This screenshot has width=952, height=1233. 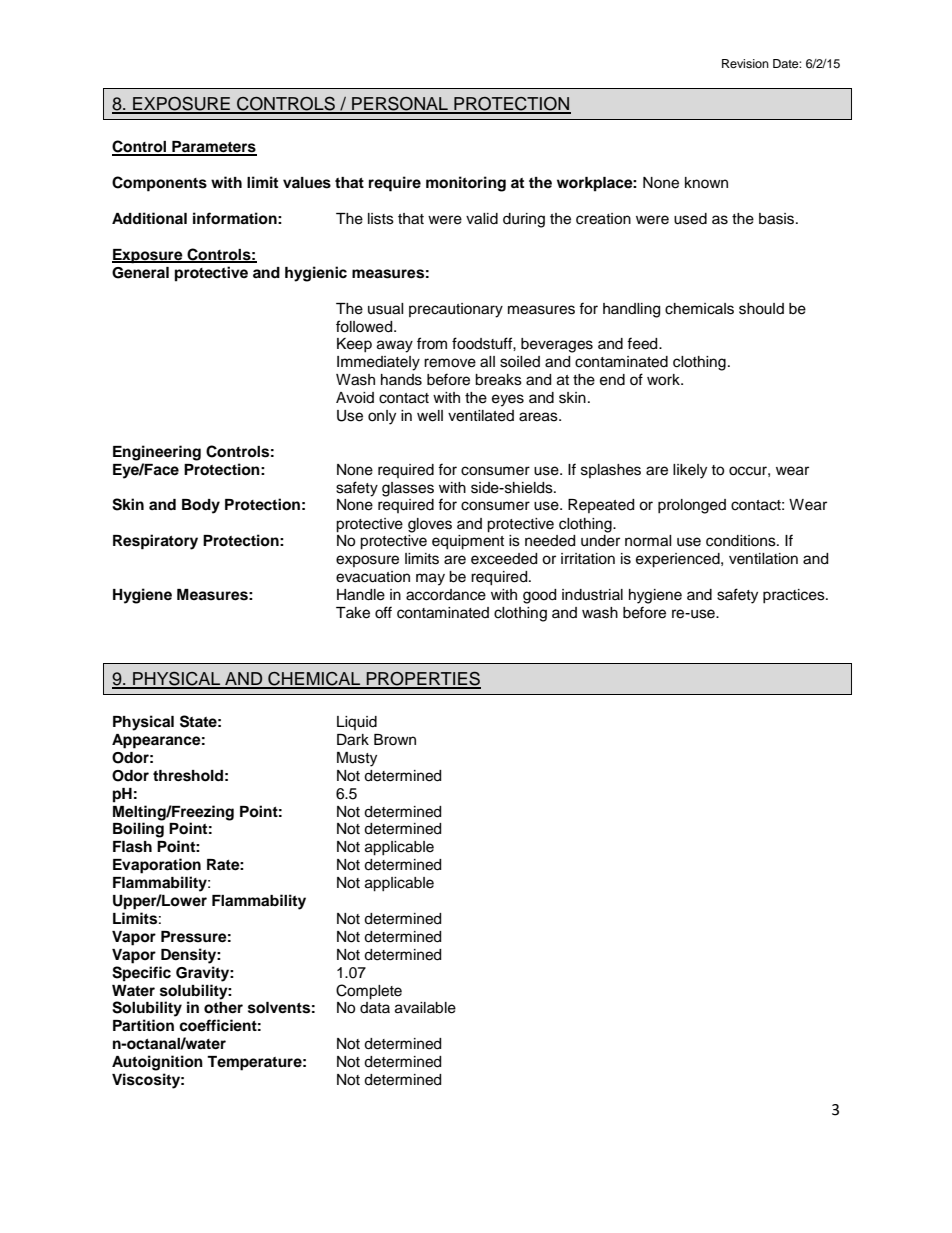 What do you see at coordinates (353, 613) in the screenshot?
I see `Take` at bounding box center [353, 613].
